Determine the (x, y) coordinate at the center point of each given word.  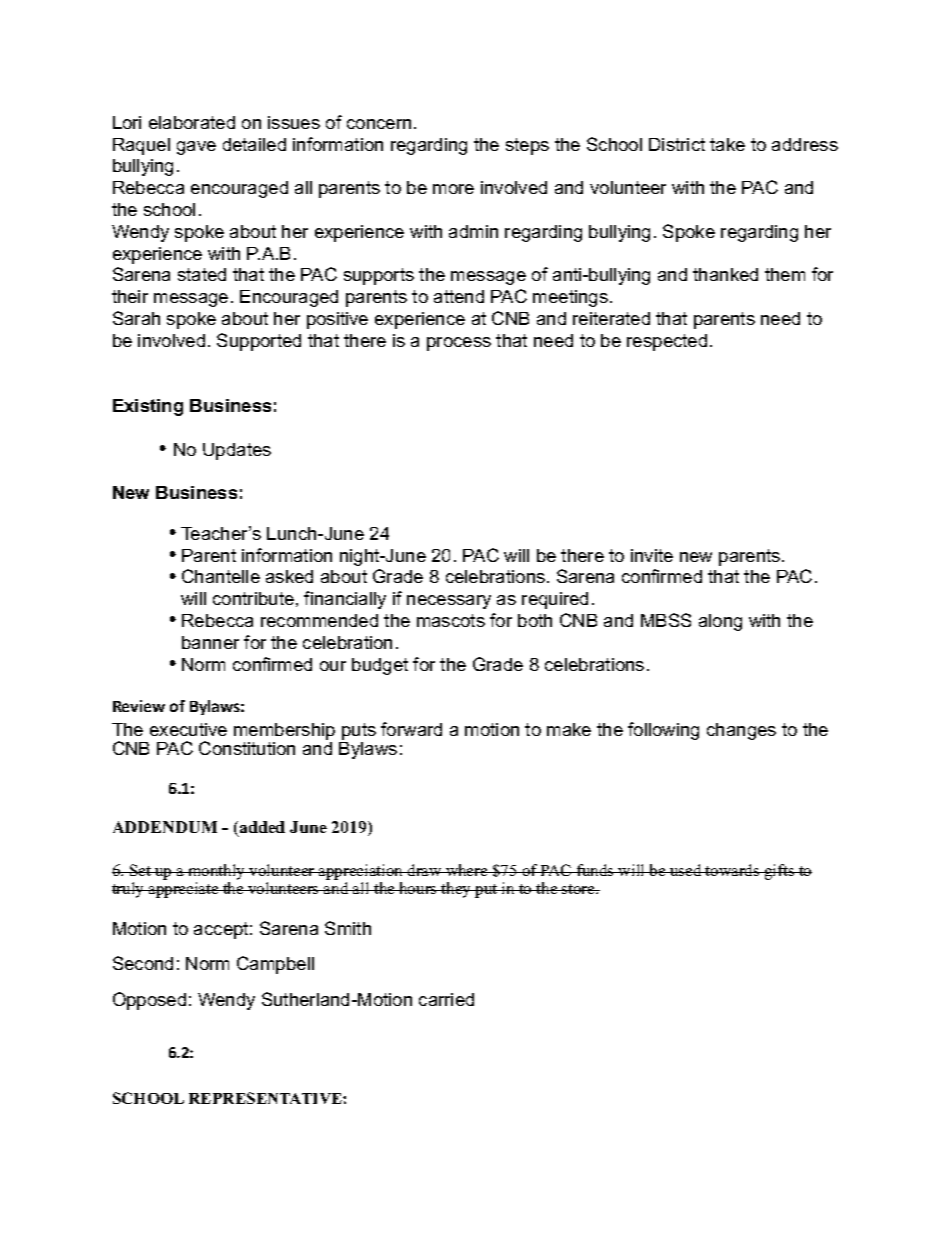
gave (196, 148)
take (727, 144)
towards (733, 870)
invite (652, 555)
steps (527, 146)
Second (143, 963)
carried (446, 999)
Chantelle (221, 576)
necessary (449, 602)
